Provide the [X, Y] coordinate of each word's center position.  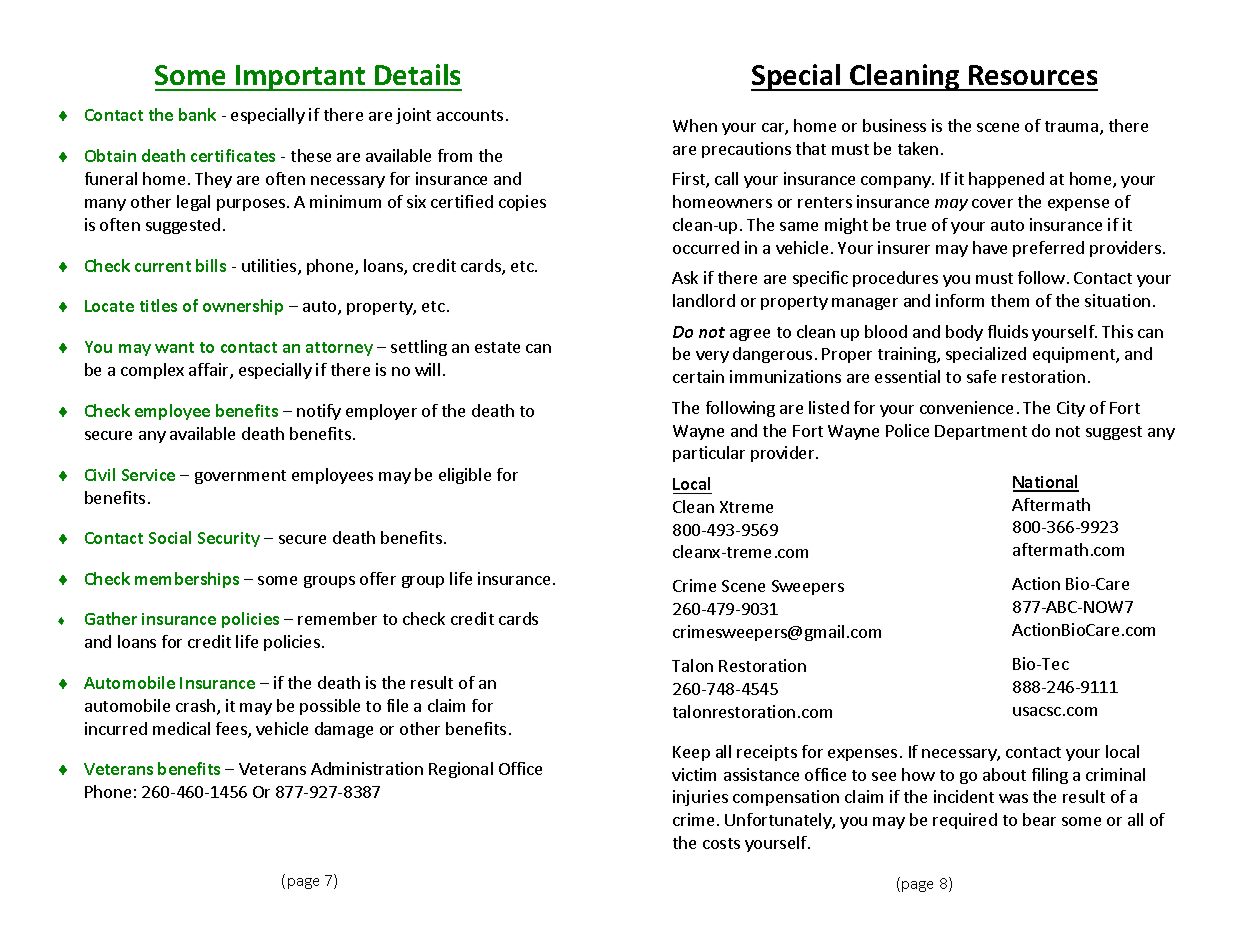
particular [709, 454]
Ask [685, 277]
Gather [111, 618]
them [1010, 300]
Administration [367, 768]
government [240, 477]
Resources [1033, 75]
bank [197, 114]
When [695, 125]
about [1004, 774]
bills [211, 265]
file [397, 705]
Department [981, 432]
